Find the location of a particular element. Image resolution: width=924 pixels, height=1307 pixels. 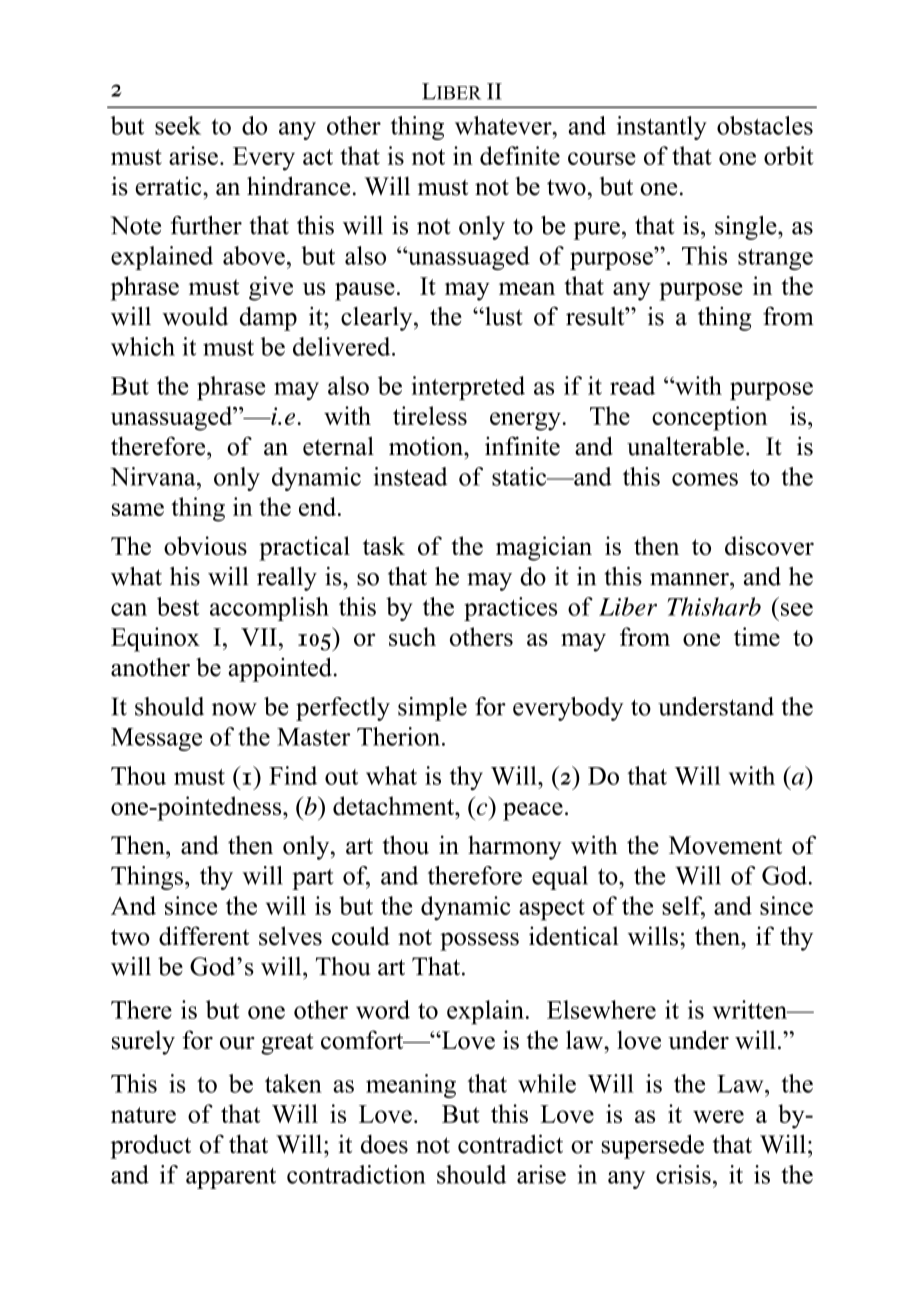

conception is located at coordinates (710, 418).
